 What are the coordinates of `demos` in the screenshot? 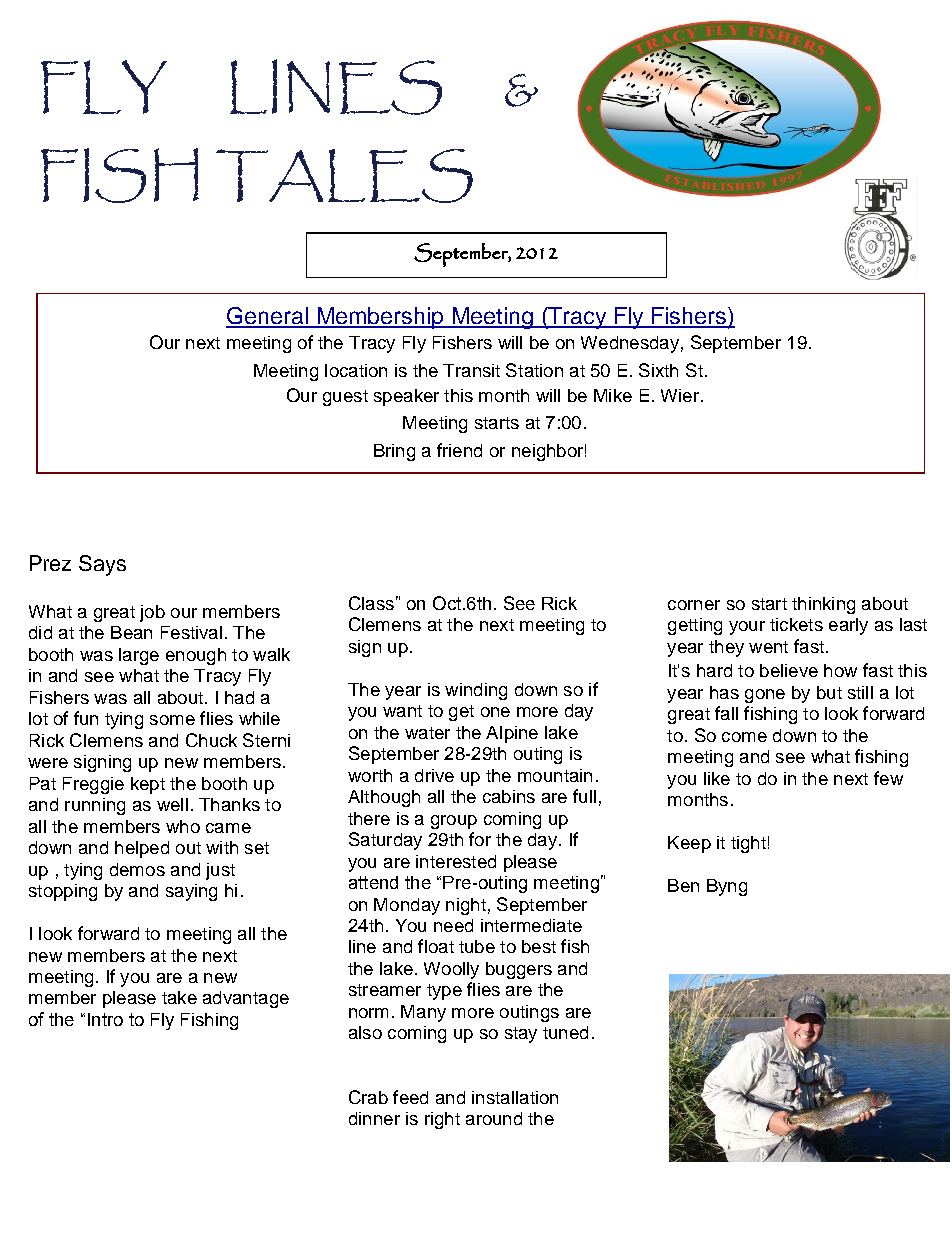 It's located at (137, 869).
